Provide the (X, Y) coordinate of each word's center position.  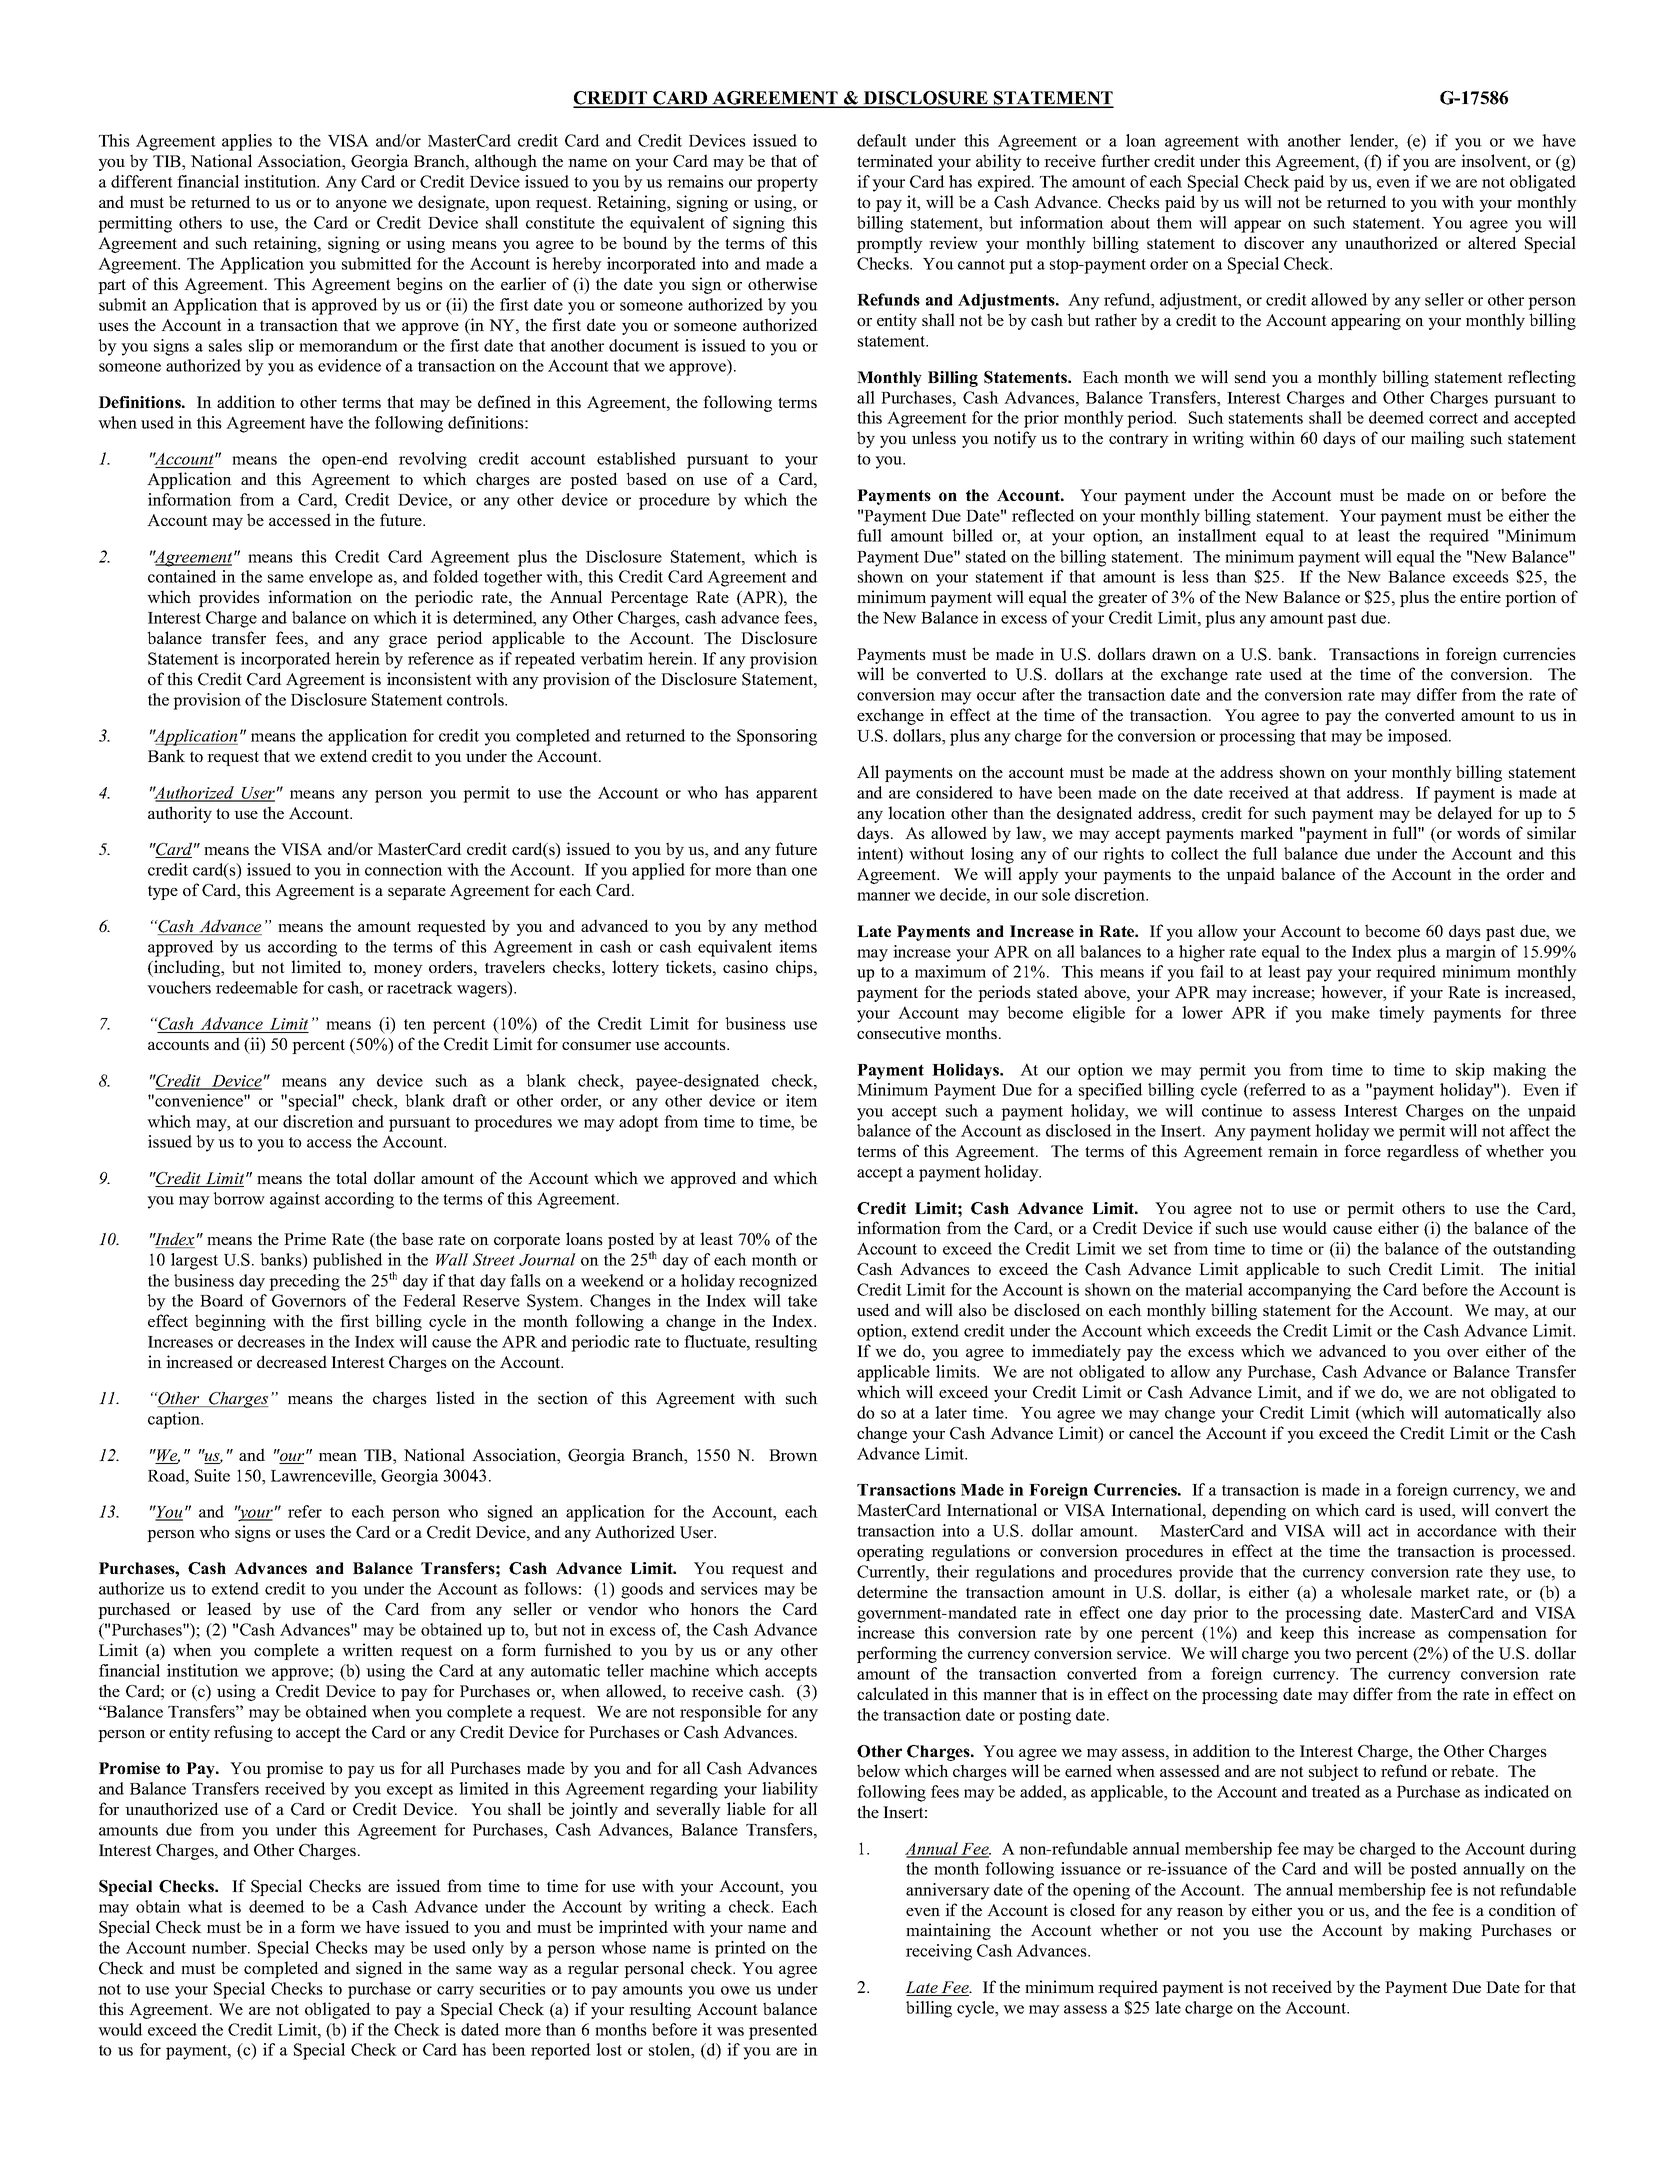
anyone (361, 206)
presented (783, 2031)
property (787, 184)
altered (1492, 242)
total (351, 1177)
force (1362, 1150)
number (220, 1947)
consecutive (899, 1032)
